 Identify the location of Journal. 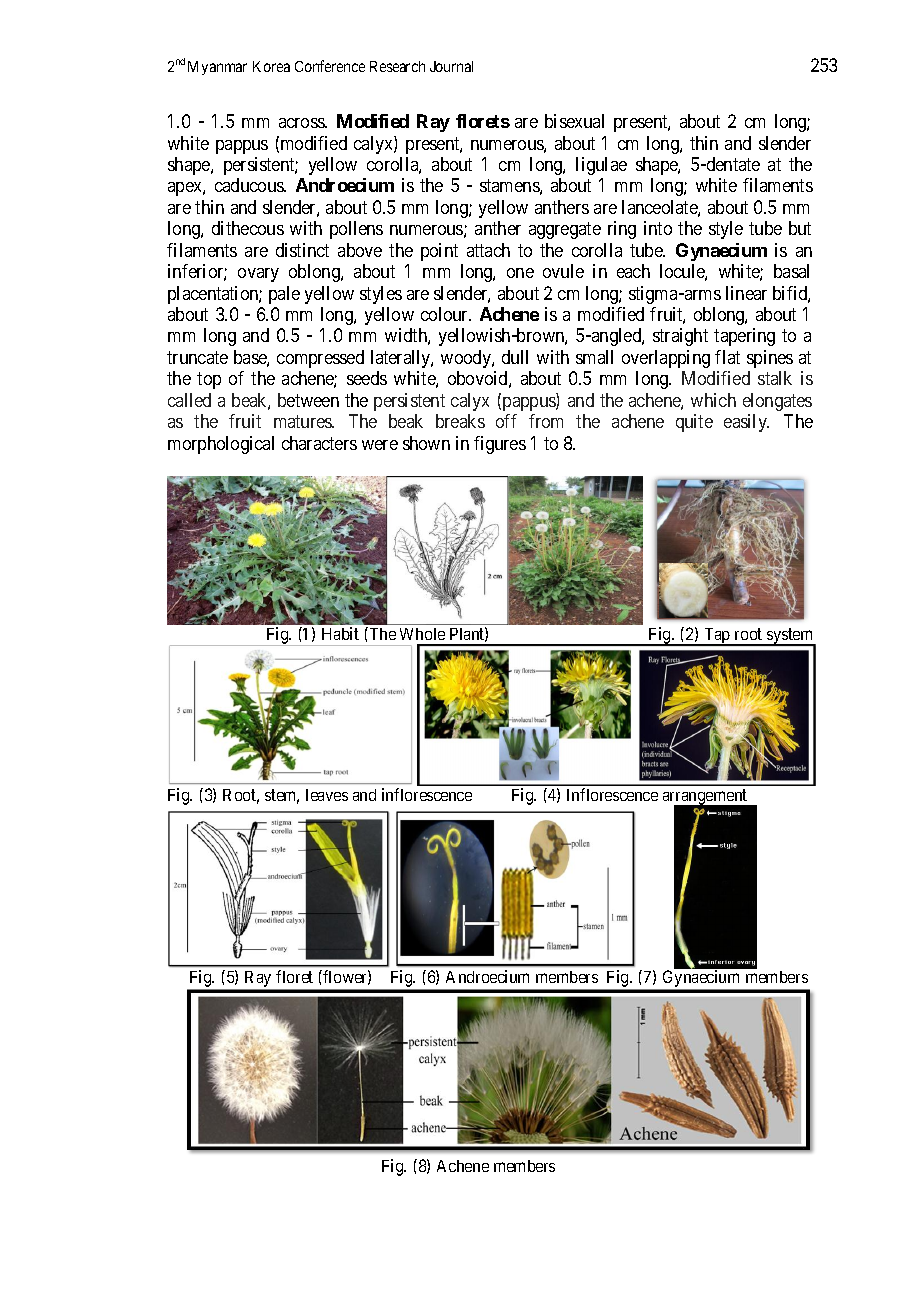
(451, 66).
